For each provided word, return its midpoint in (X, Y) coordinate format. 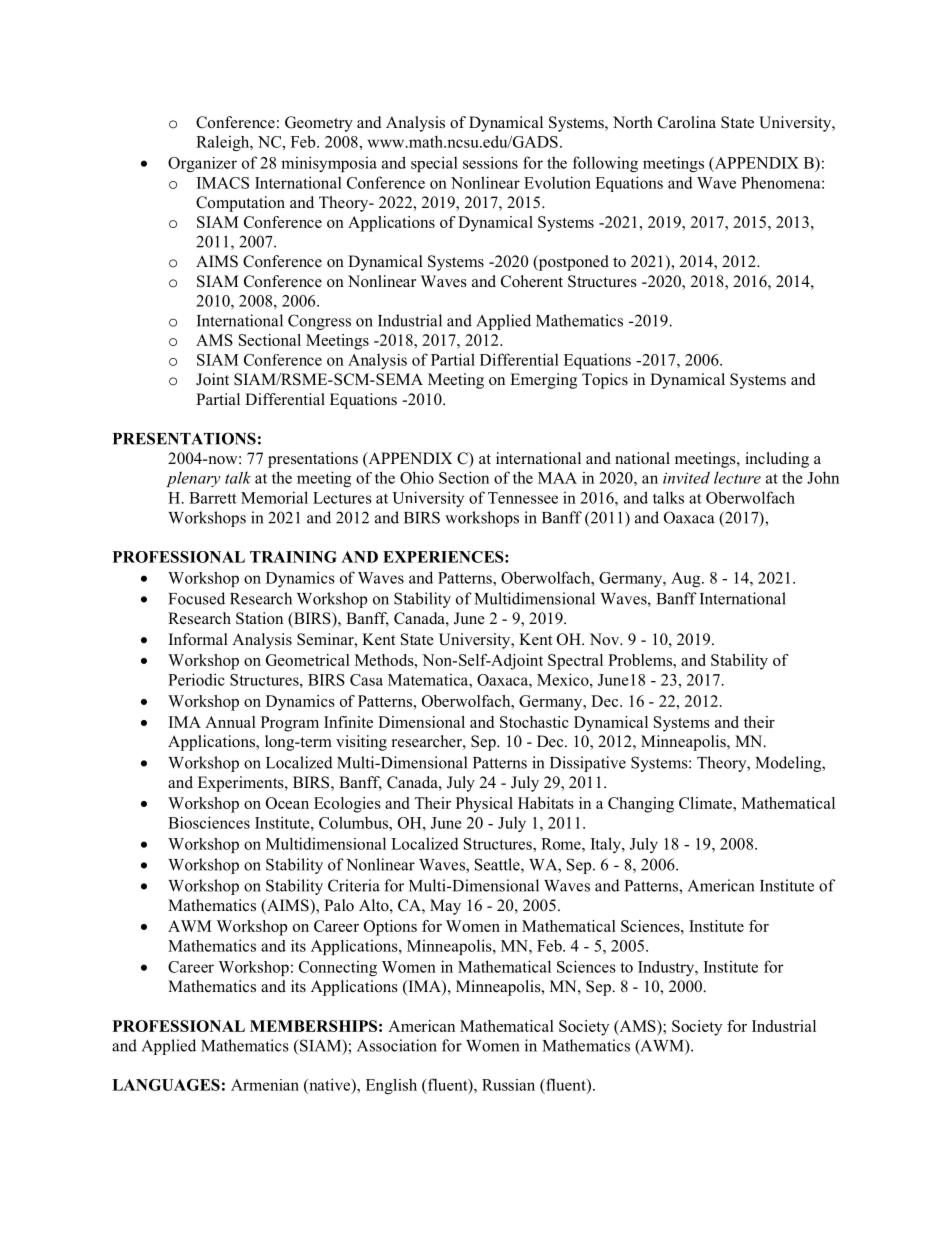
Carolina (687, 122)
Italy (607, 845)
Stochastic (534, 722)
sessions (490, 162)
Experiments (242, 784)
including (777, 460)
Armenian (265, 1085)
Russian (508, 1085)
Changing (641, 805)
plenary (193, 479)
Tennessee (523, 498)
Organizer (202, 164)
